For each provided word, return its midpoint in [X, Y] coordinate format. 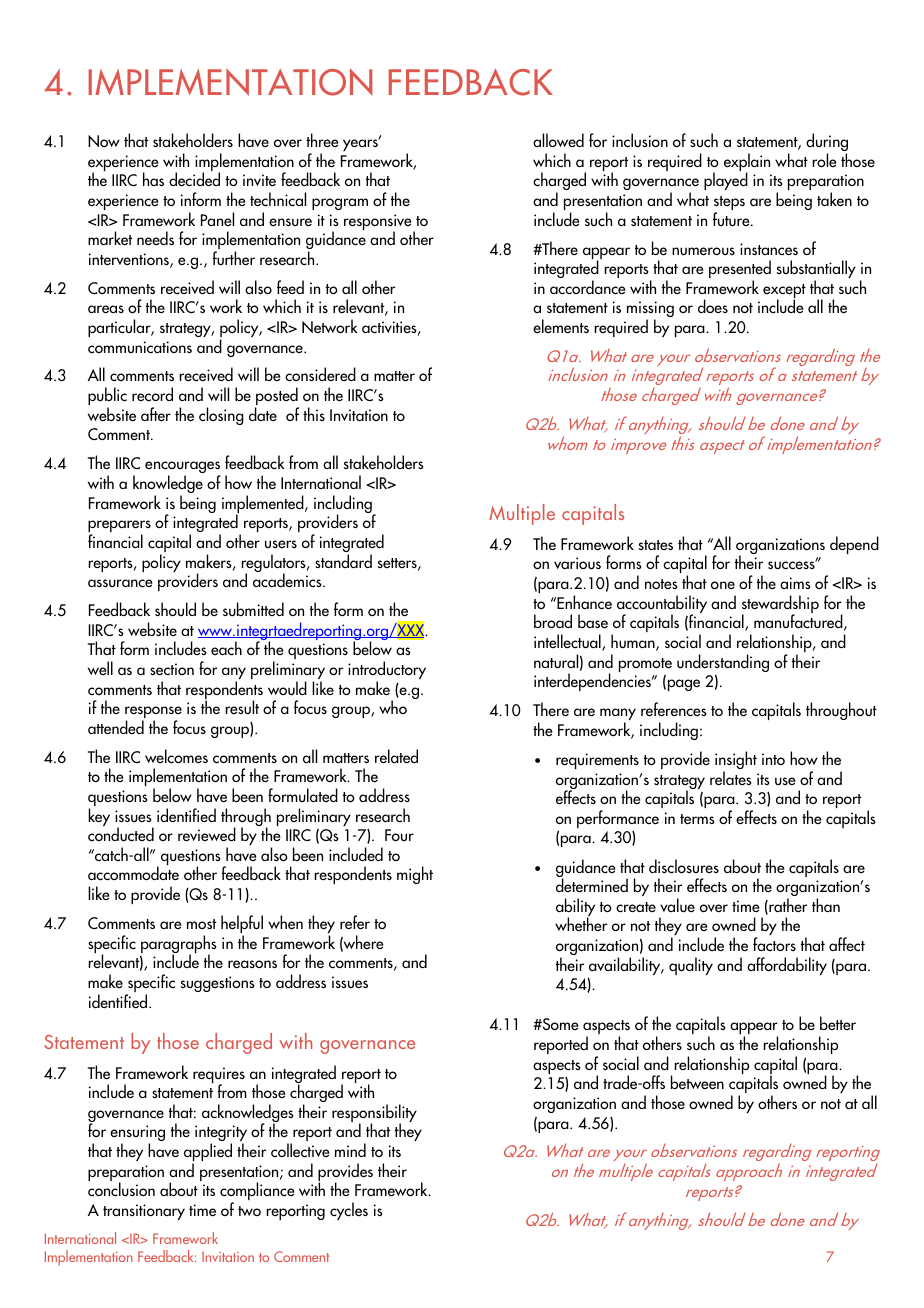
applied [208, 1153]
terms [697, 819]
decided [194, 179]
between [697, 1082]
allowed [558, 140]
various [577, 563]
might [415, 875]
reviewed [207, 834]
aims [795, 583]
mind [350, 1150]
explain [747, 163]
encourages [182, 468]
